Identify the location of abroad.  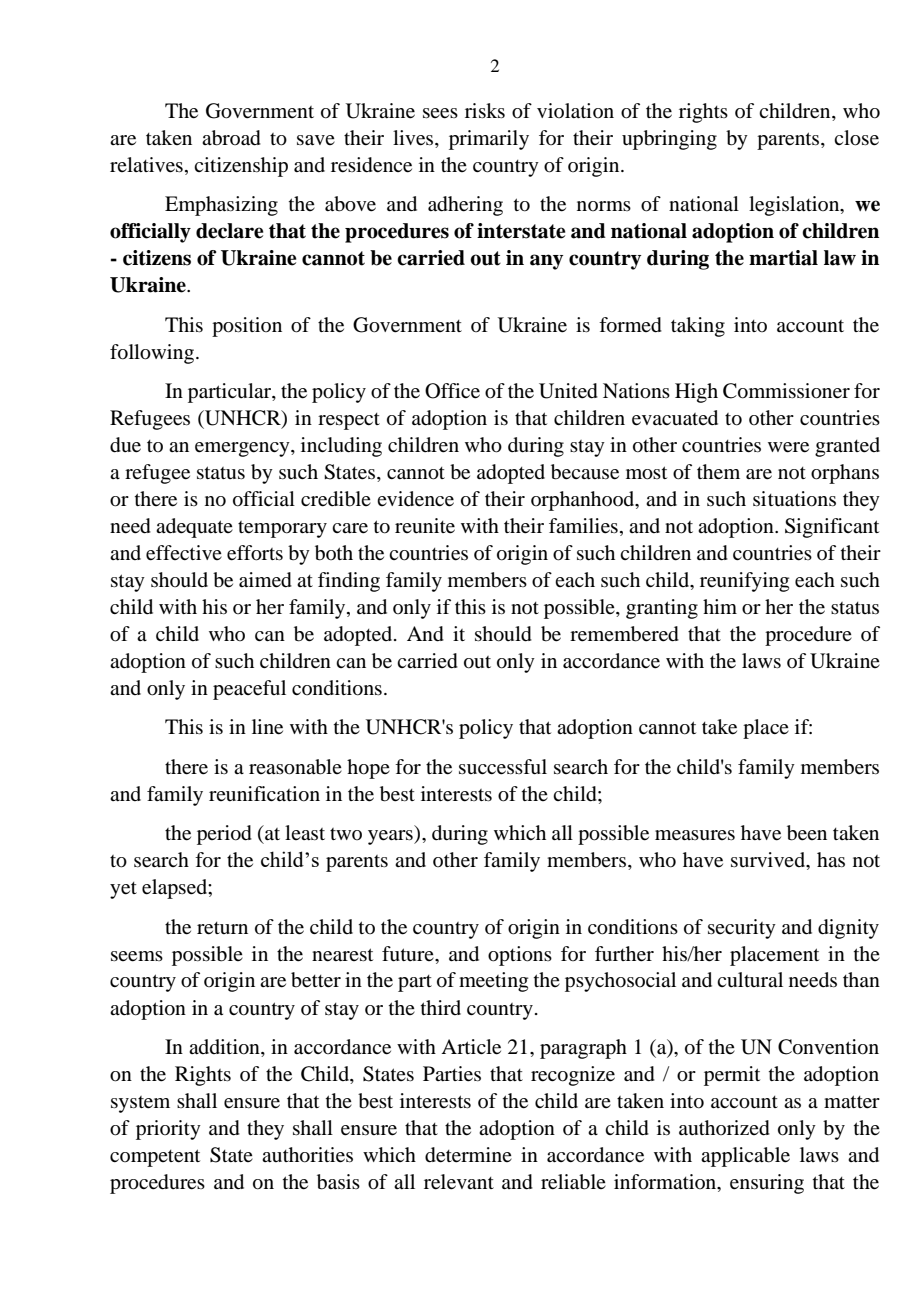
(231, 138).
